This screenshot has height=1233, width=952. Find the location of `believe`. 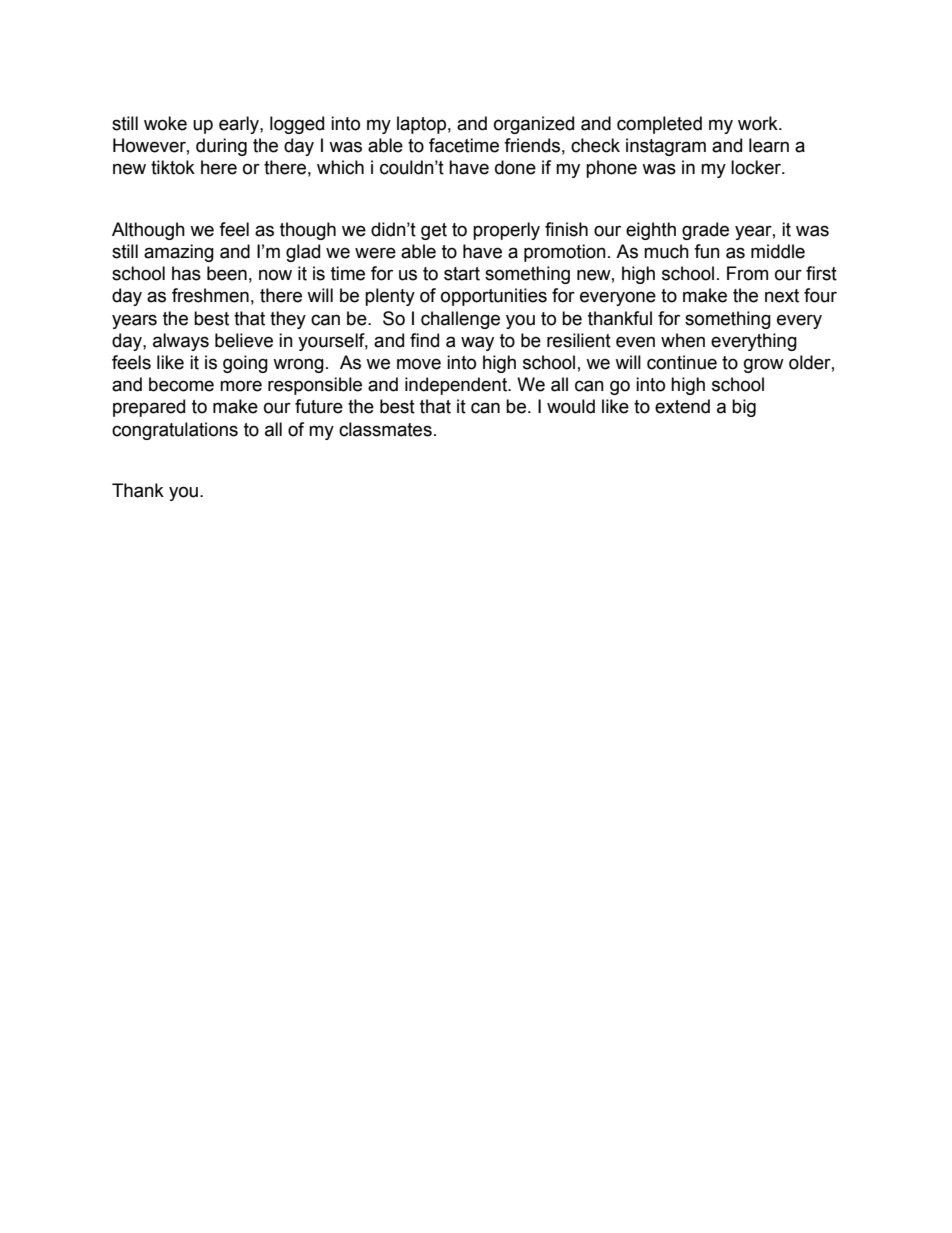

believe is located at coordinates (244, 340).
